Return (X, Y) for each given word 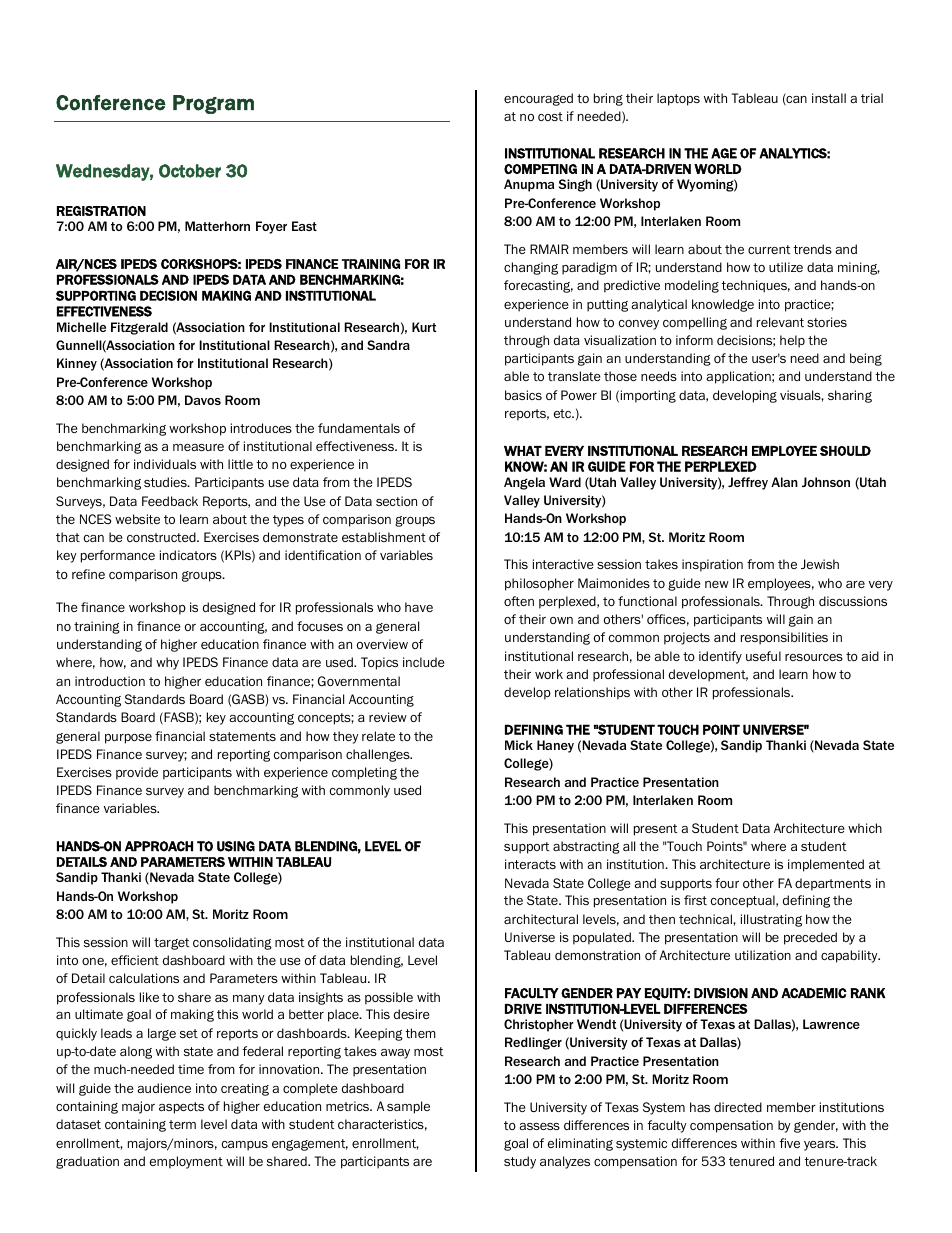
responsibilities (784, 638)
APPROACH (159, 846)
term (182, 1124)
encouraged (538, 99)
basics (523, 395)
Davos (203, 400)
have (419, 607)
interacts (530, 864)
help (792, 341)
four (727, 883)
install (829, 98)
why (167, 663)
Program (213, 104)
